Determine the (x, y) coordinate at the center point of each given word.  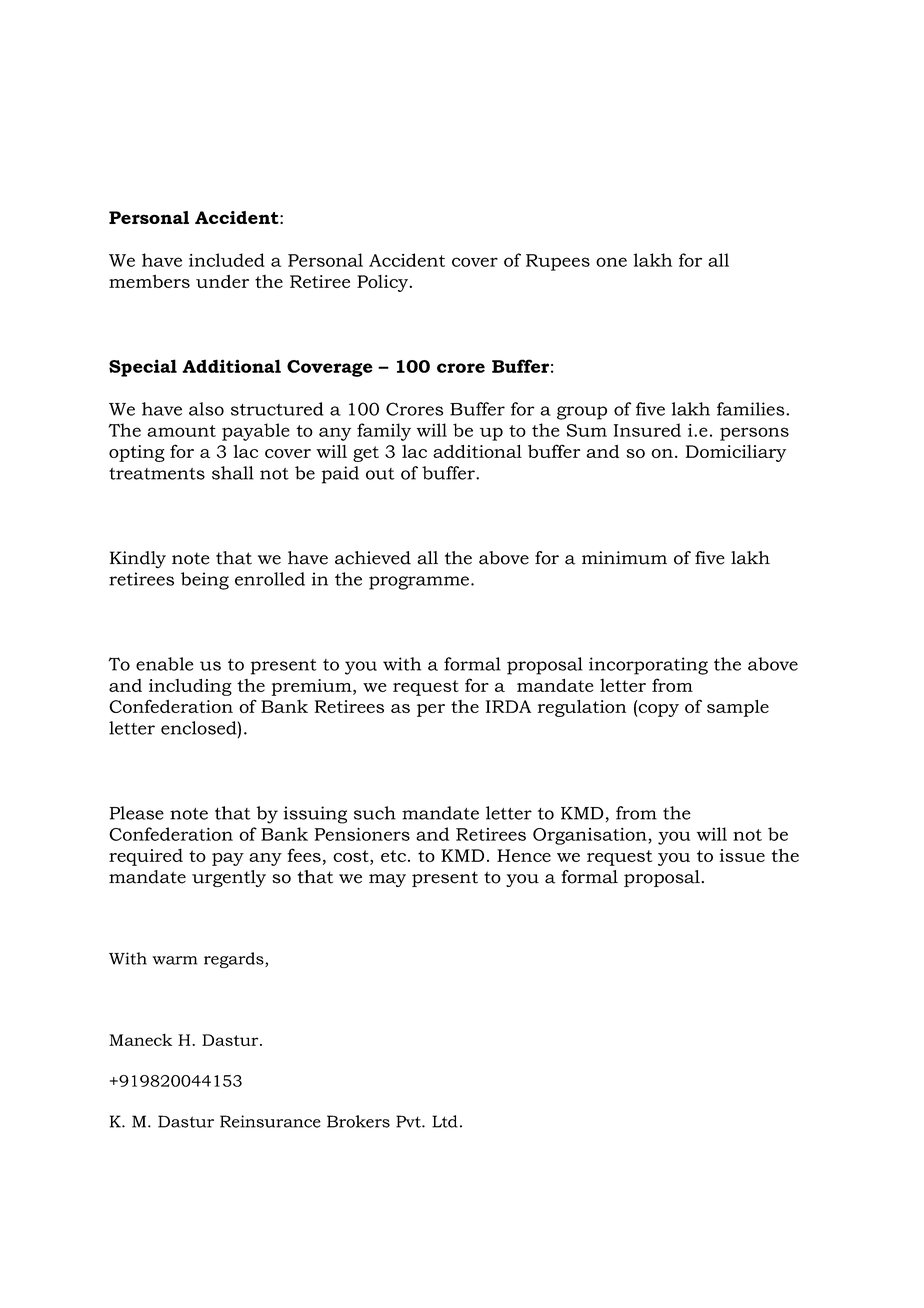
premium (313, 687)
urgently (229, 878)
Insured (647, 430)
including (190, 687)
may (387, 880)
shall (233, 473)
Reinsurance (270, 1121)
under (222, 281)
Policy (384, 283)
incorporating (648, 666)
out (380, 474)
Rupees (558, 262)
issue (742, 855)
